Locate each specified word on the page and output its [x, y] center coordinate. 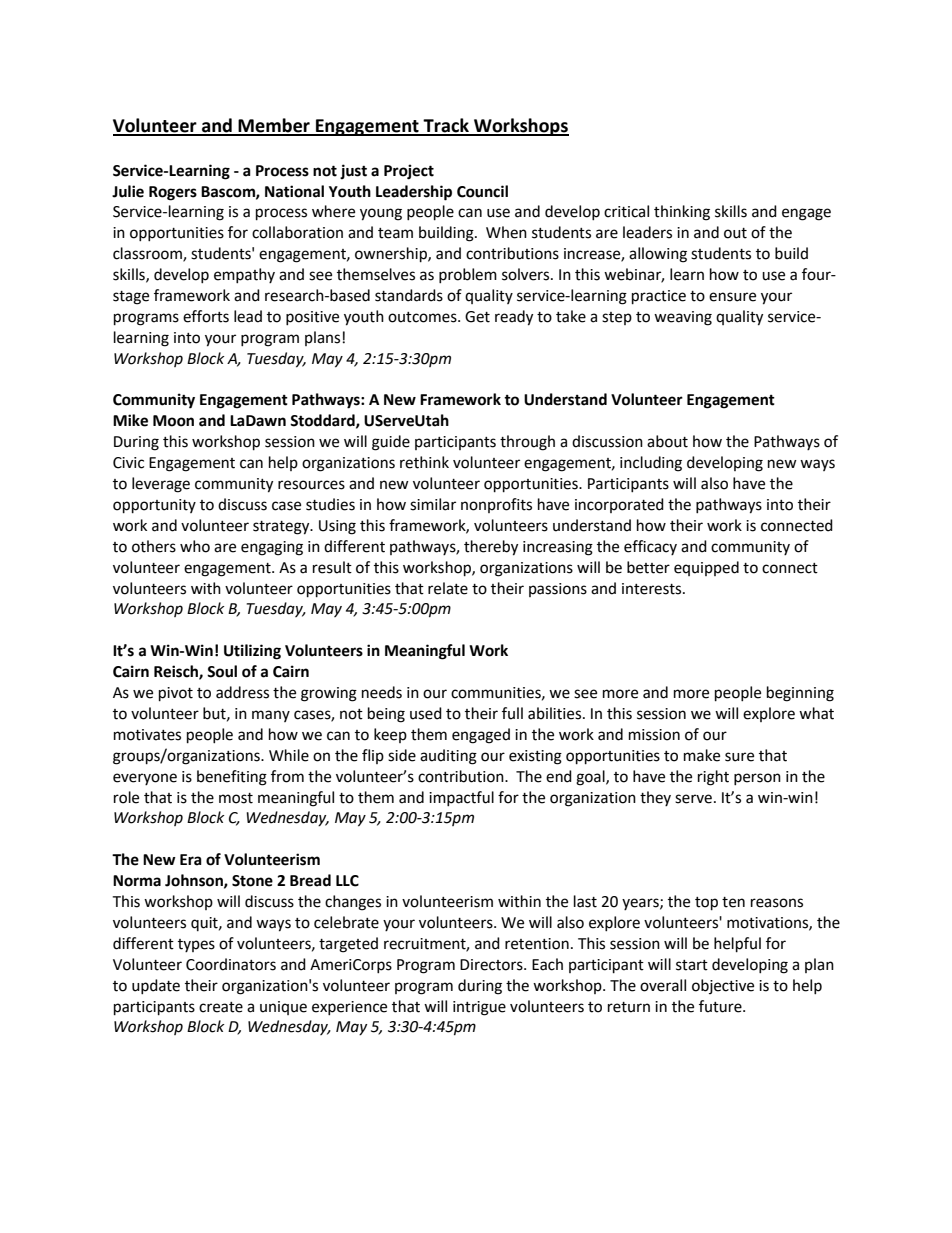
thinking [682, 213]
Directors [492, 965]
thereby [491, 548]
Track [446, 126]
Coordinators [231, 964]
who [195, 546]
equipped [706, 568]
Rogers [173, 193]
